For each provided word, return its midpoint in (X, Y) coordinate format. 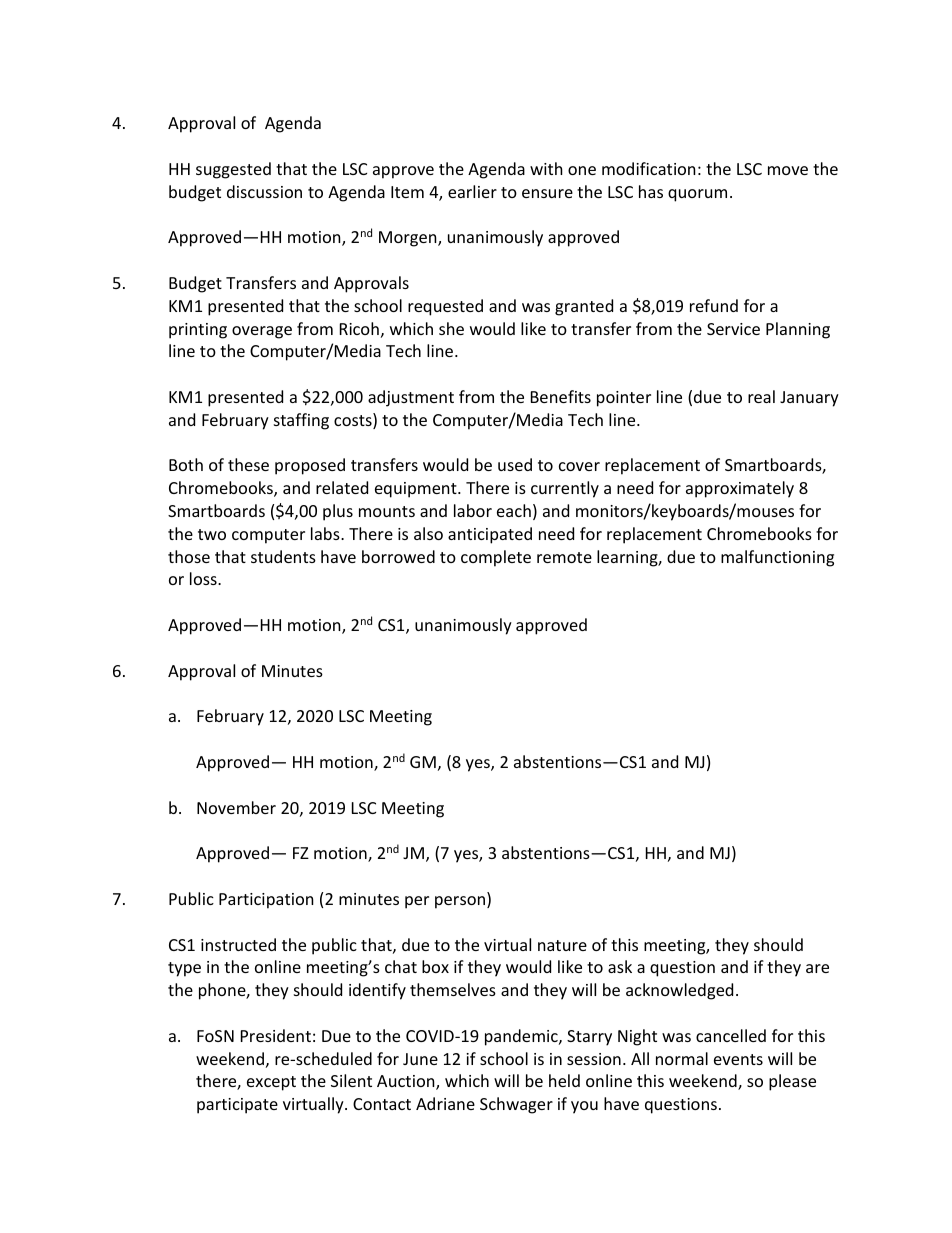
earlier (472, 191)
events (738, 1059)
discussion (264, 191)
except (271, 1083)
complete (496, 558)
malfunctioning (777, 558)
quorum (697, 195)
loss (204, 578)
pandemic (522, 1037)
